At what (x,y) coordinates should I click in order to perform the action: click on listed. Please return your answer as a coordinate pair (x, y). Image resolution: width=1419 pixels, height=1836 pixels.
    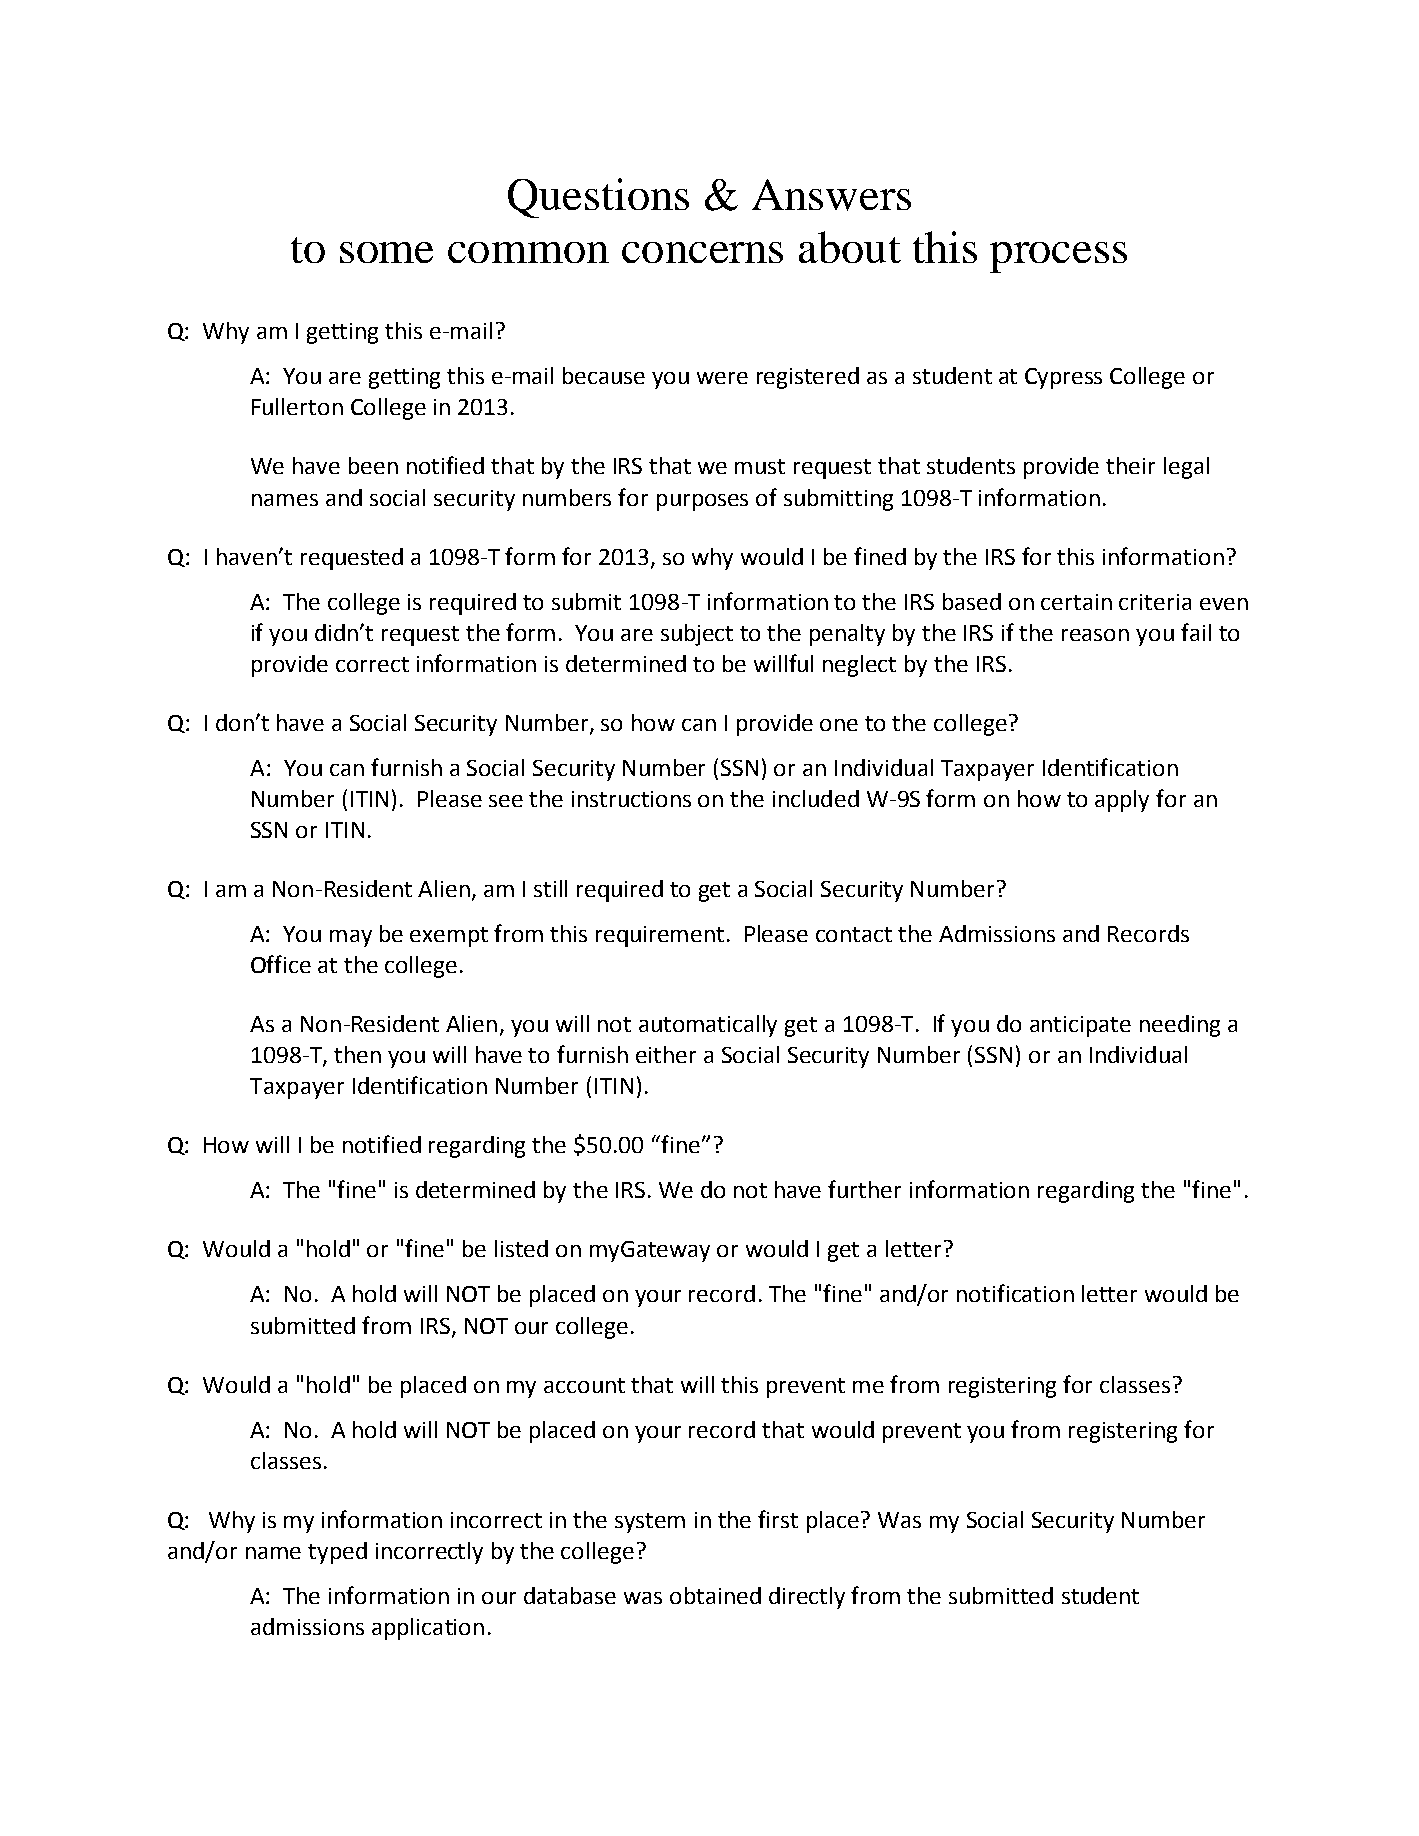
    Looking at the image, I should click on (521, 1248).
